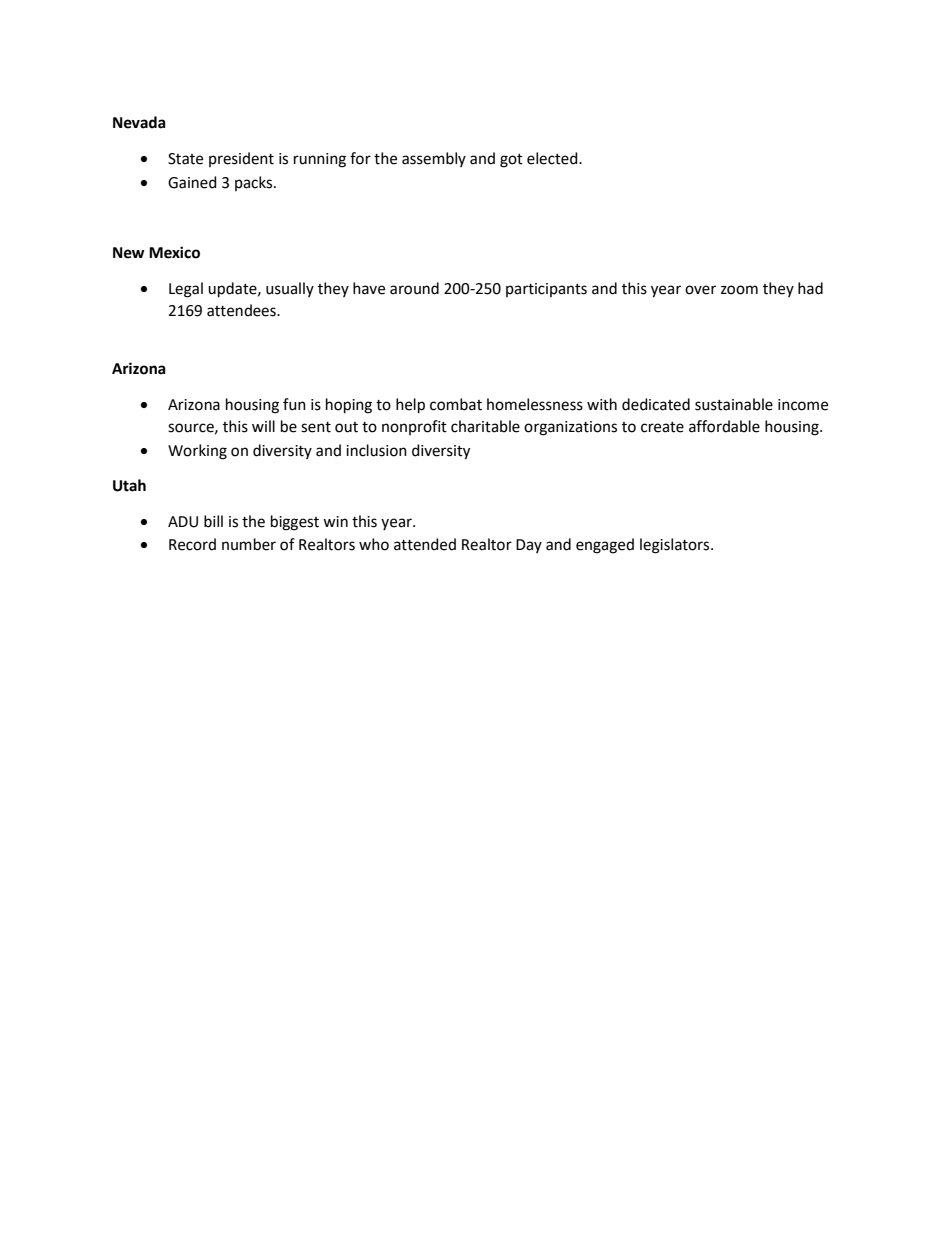 This screenshot has width=952, height=1233. Describe the element at coordinates (213, 521) in the screenshot. I see `bill` at that location.
